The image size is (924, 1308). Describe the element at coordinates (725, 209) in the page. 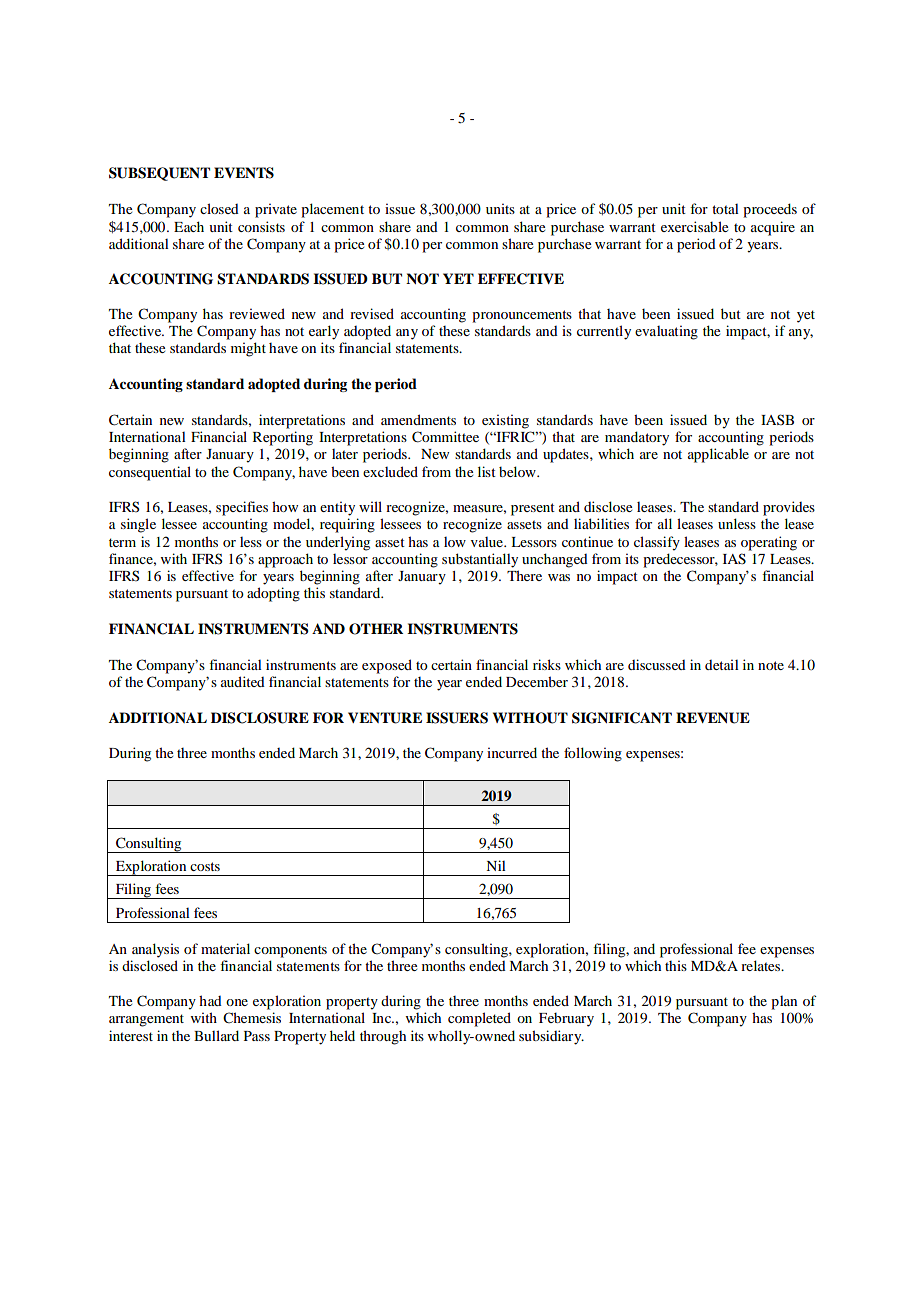

I see `total` at that location.
